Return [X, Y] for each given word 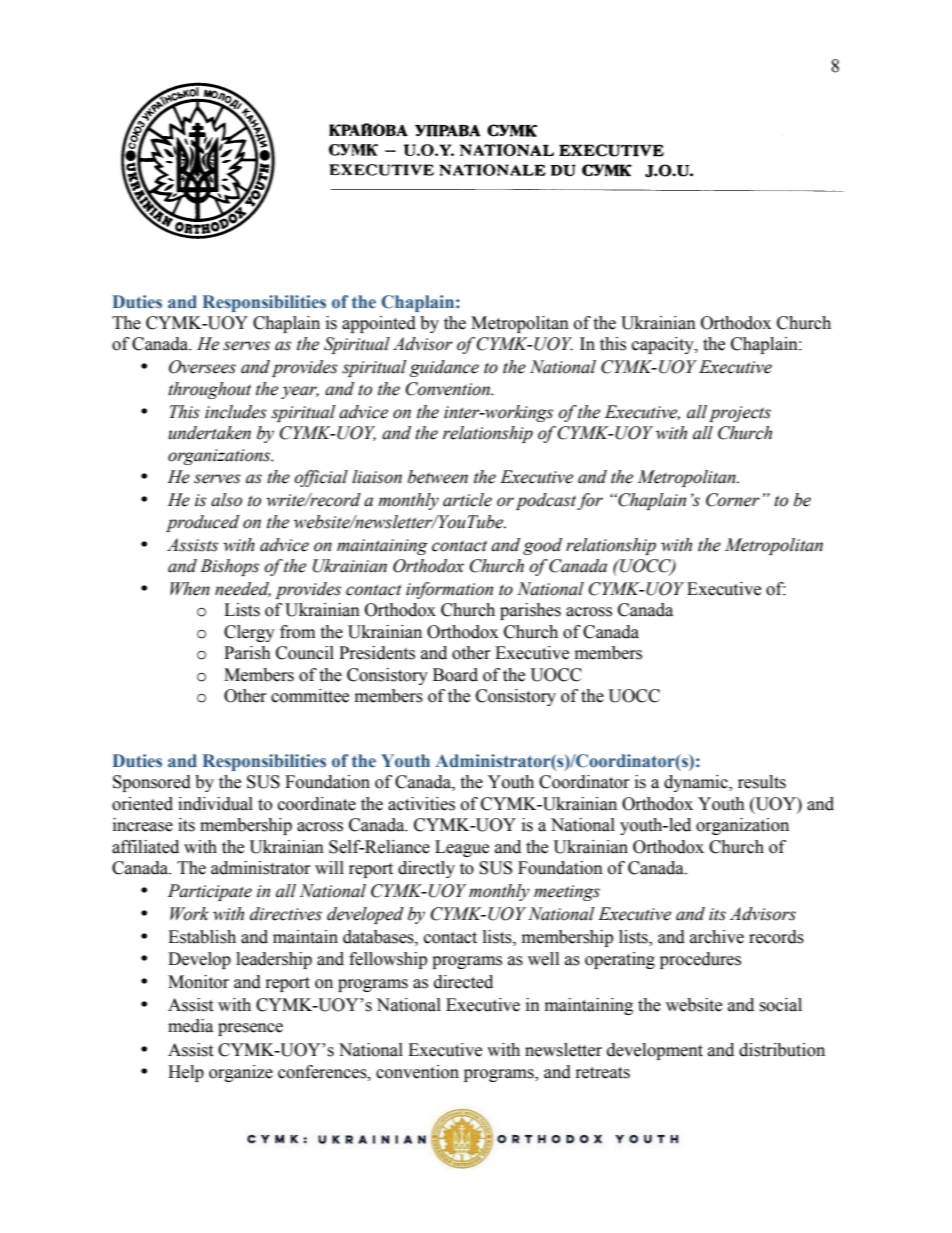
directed [463, 982]
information [449, 590]
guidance [444, 368]
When [190, 589]
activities [421, 804]
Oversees [202, 367]
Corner [733, 500]
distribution [782, 1050]
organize [241, 1073]
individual [215, 804]
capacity [664, 345]
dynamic [697, 783]
